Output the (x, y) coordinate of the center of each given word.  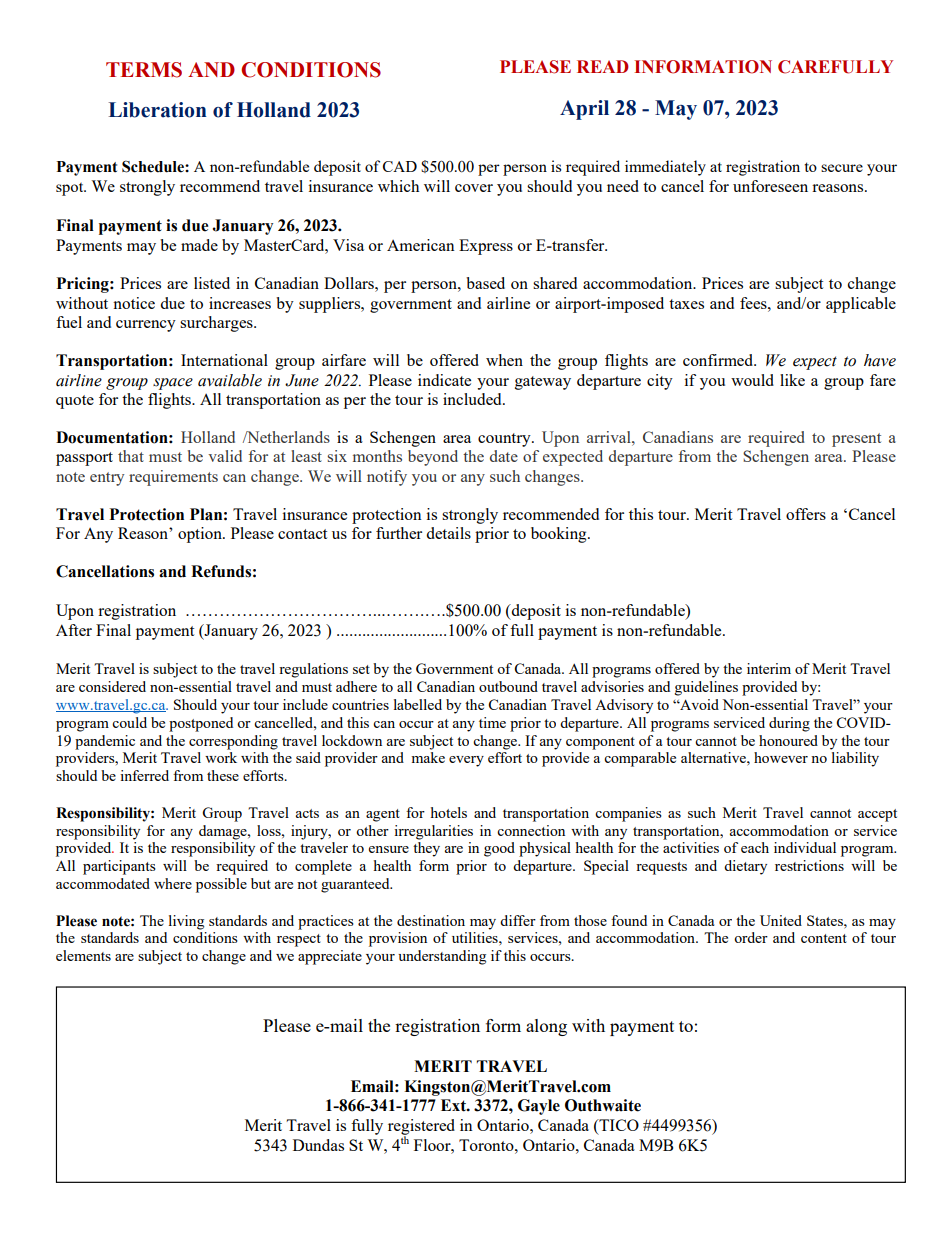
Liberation (158, 110)
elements (83, 955)
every (466, 761)
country (505, 440)
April (584, 110)
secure (842, 168)
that (131, 456)
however (781, 757)
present (856, 440)
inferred (144, 775)
